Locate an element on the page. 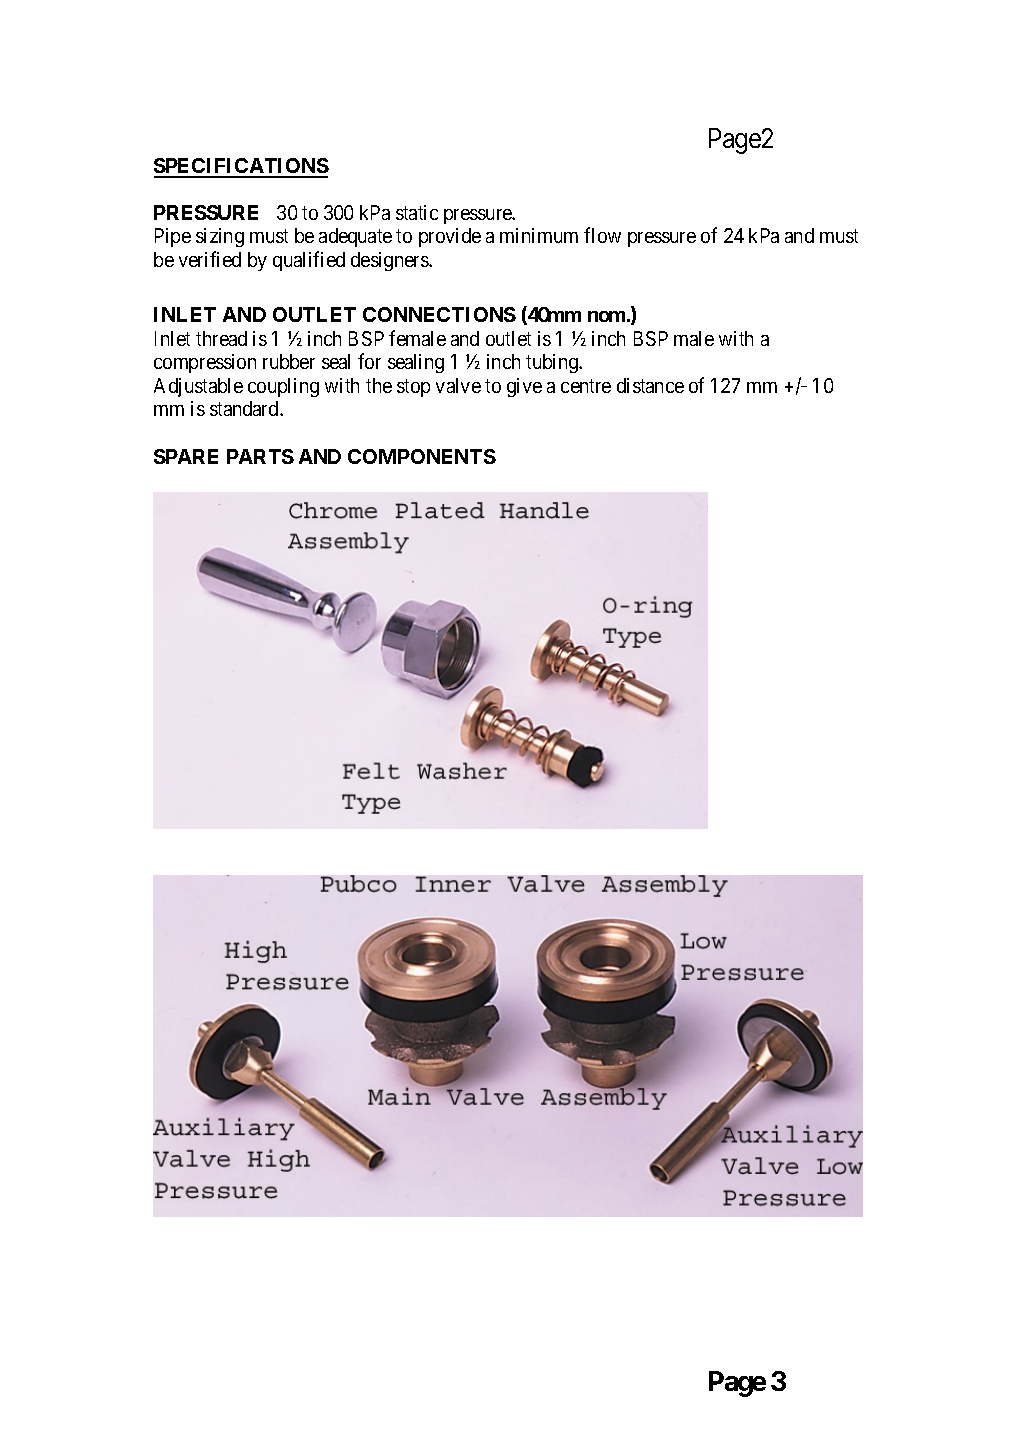  COMPONENTS is located at coordinates (422, 456).
